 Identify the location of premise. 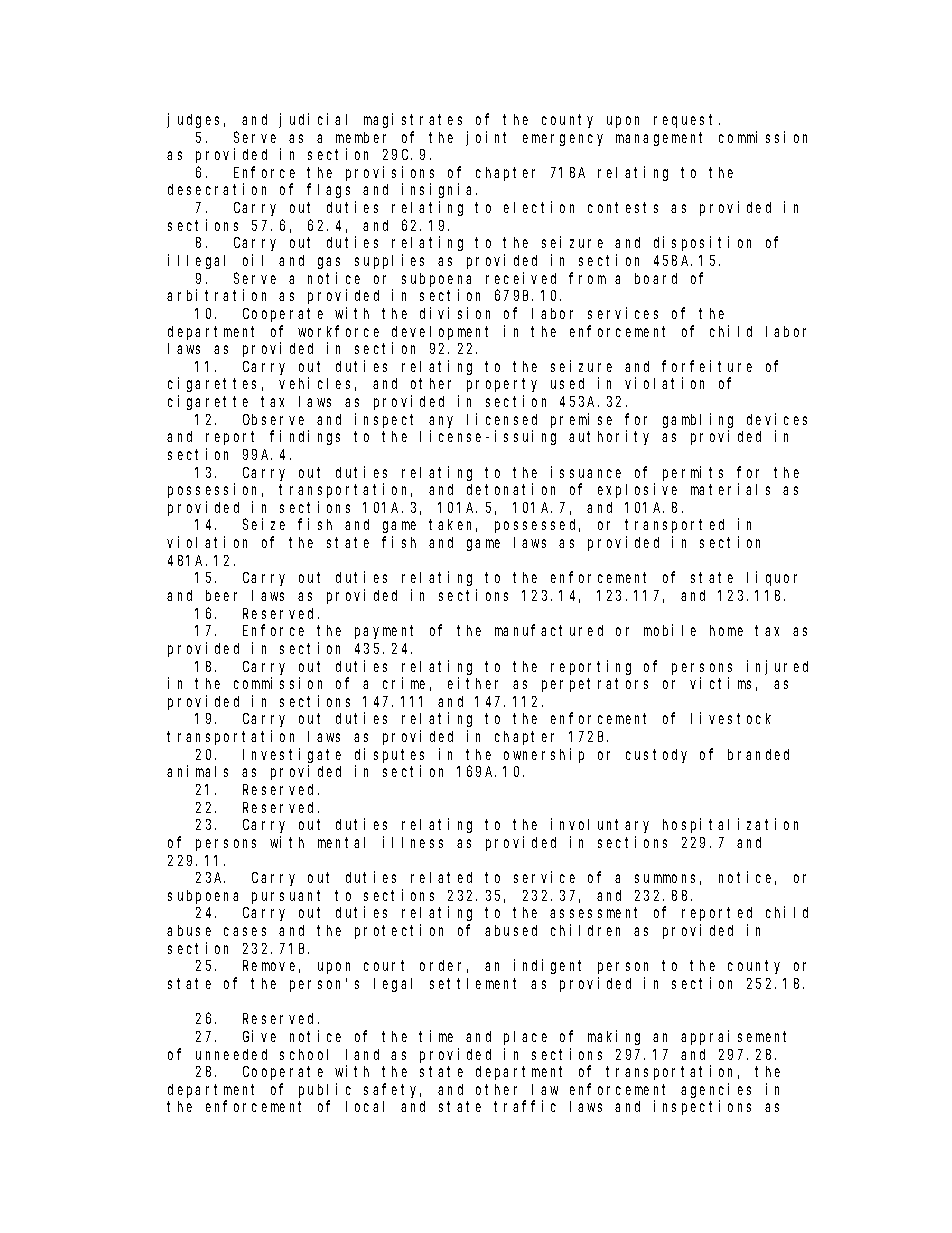
(581, 420).
